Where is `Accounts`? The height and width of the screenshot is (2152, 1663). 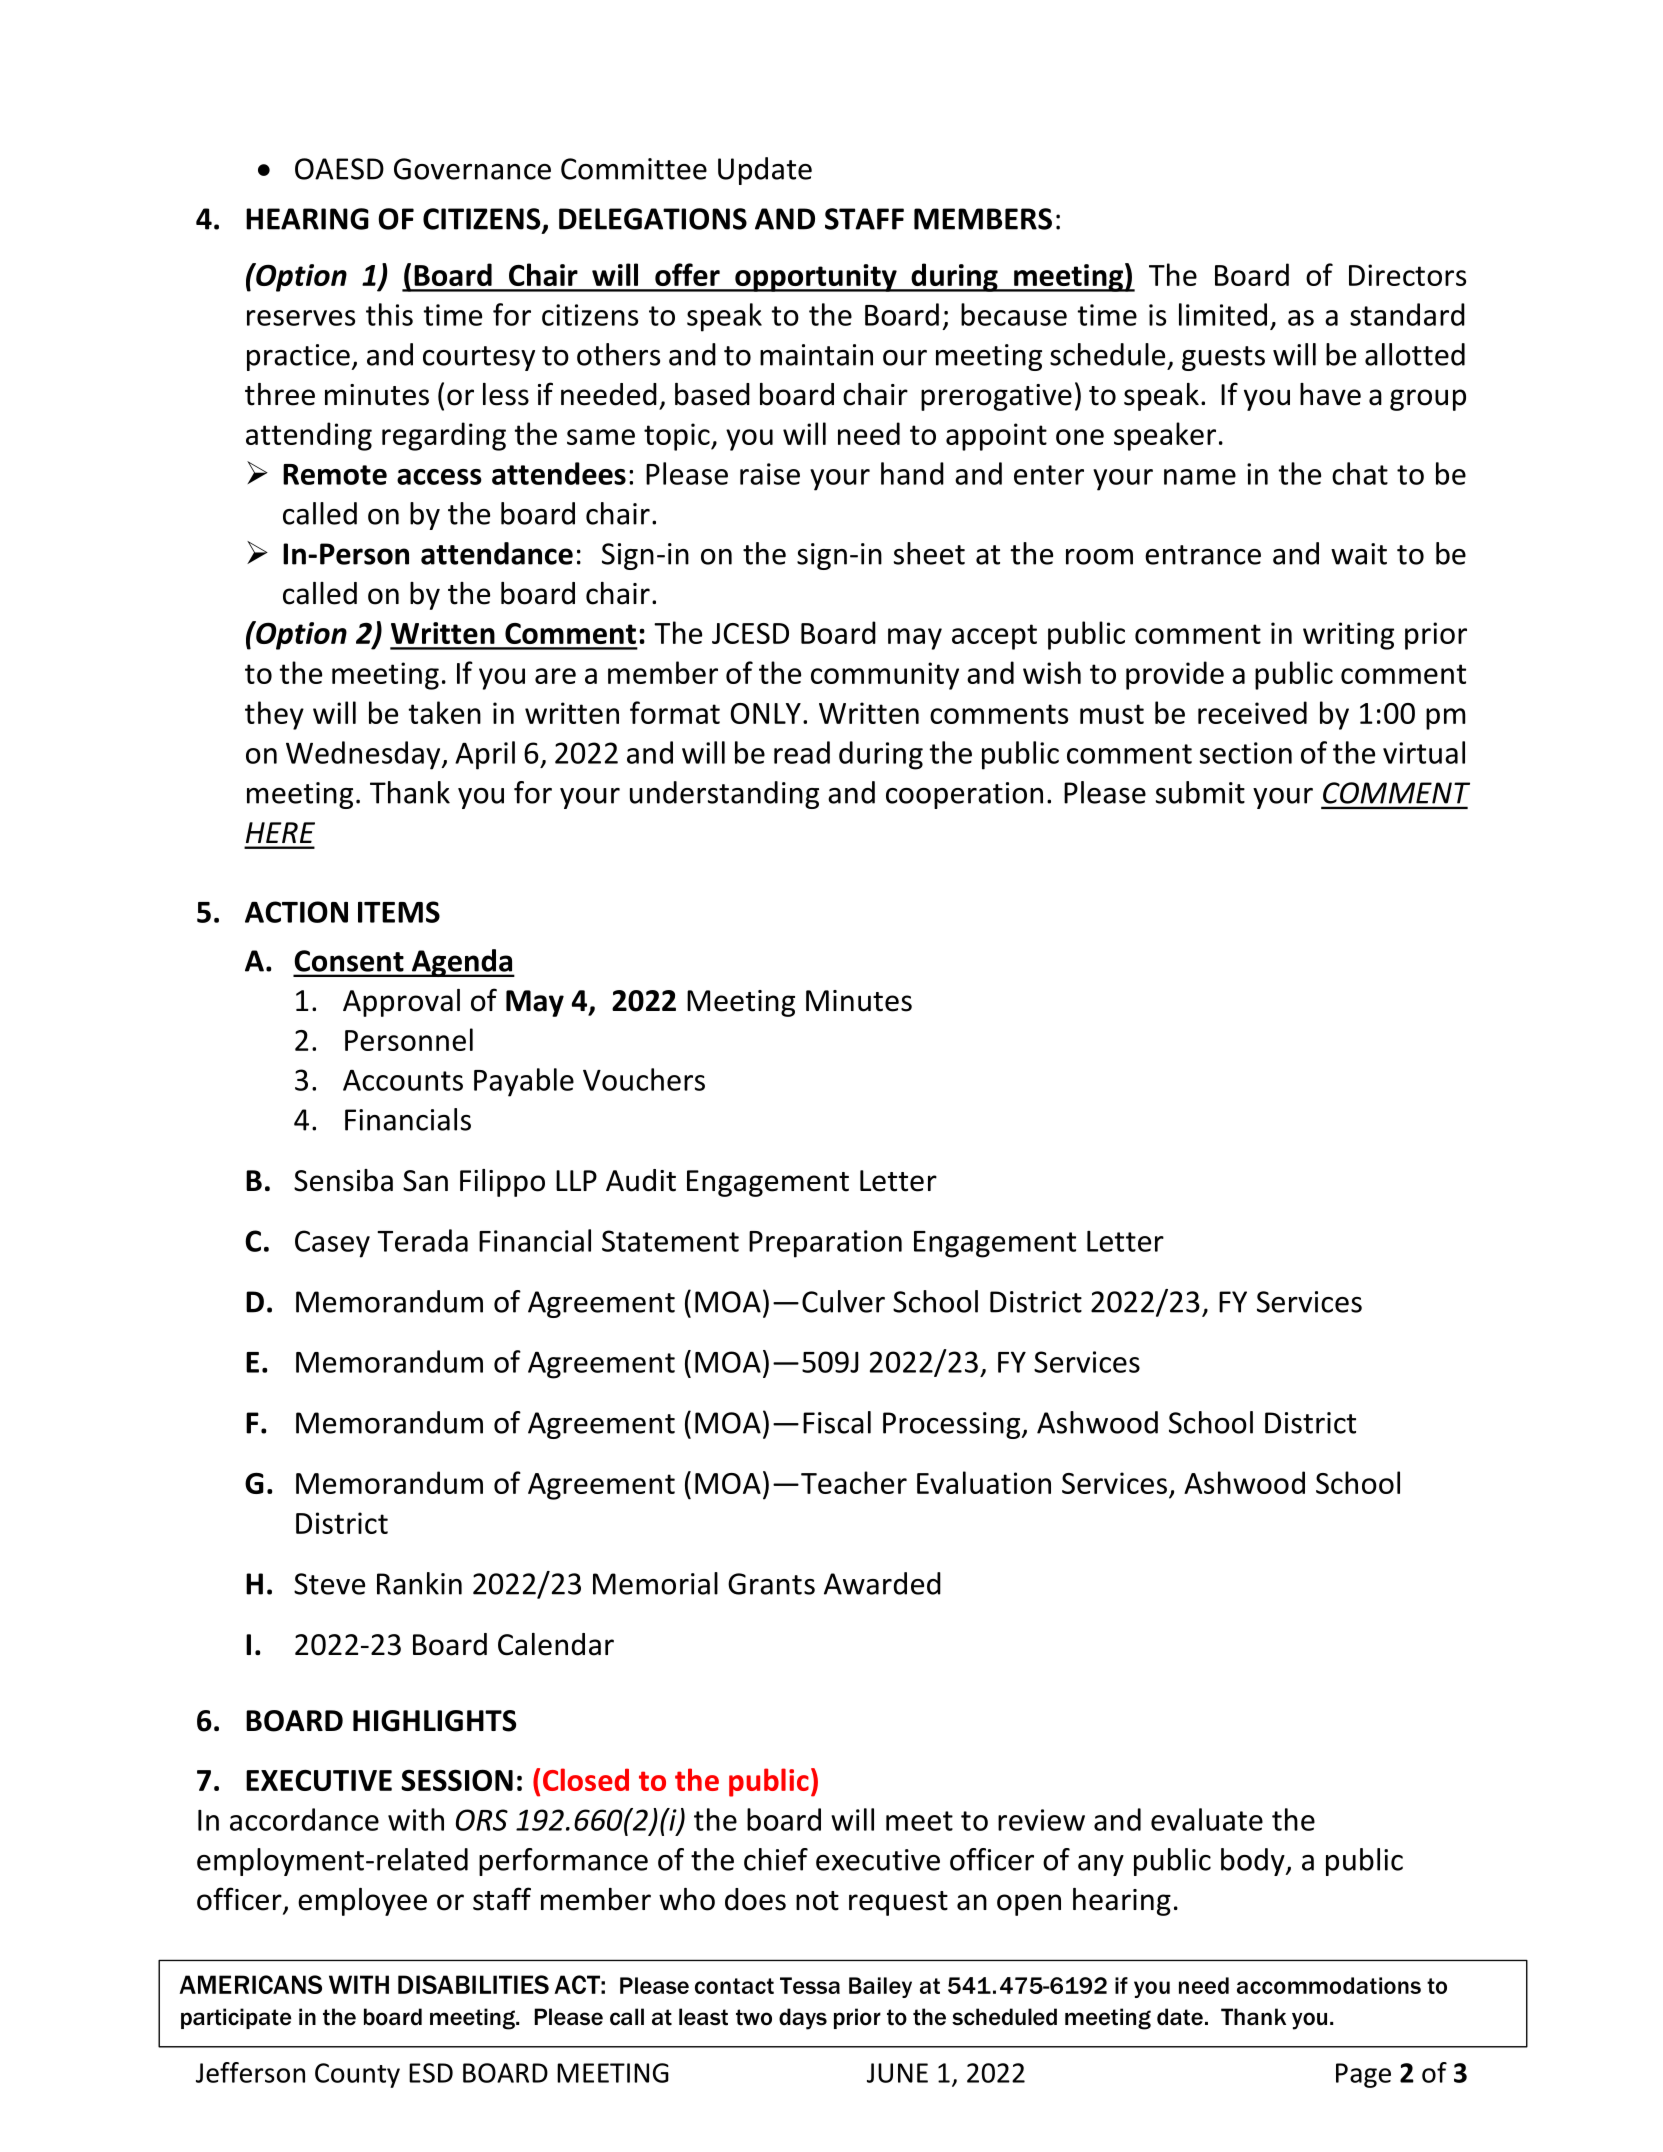
Accounts is located at coordinates (403, 1080).
